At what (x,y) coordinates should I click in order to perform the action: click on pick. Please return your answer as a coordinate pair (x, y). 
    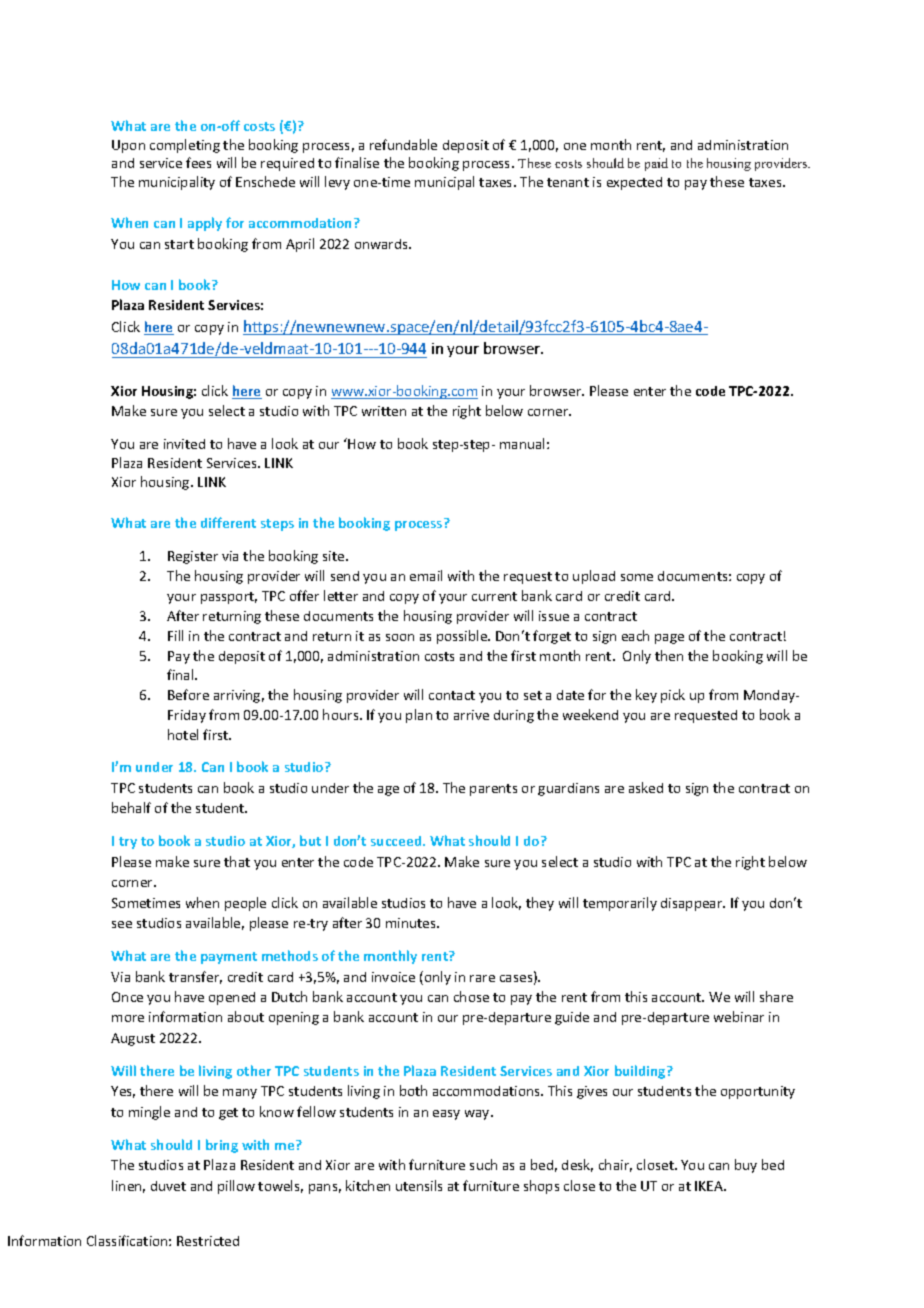
    Looking at the image, I should click on (673, 696).
